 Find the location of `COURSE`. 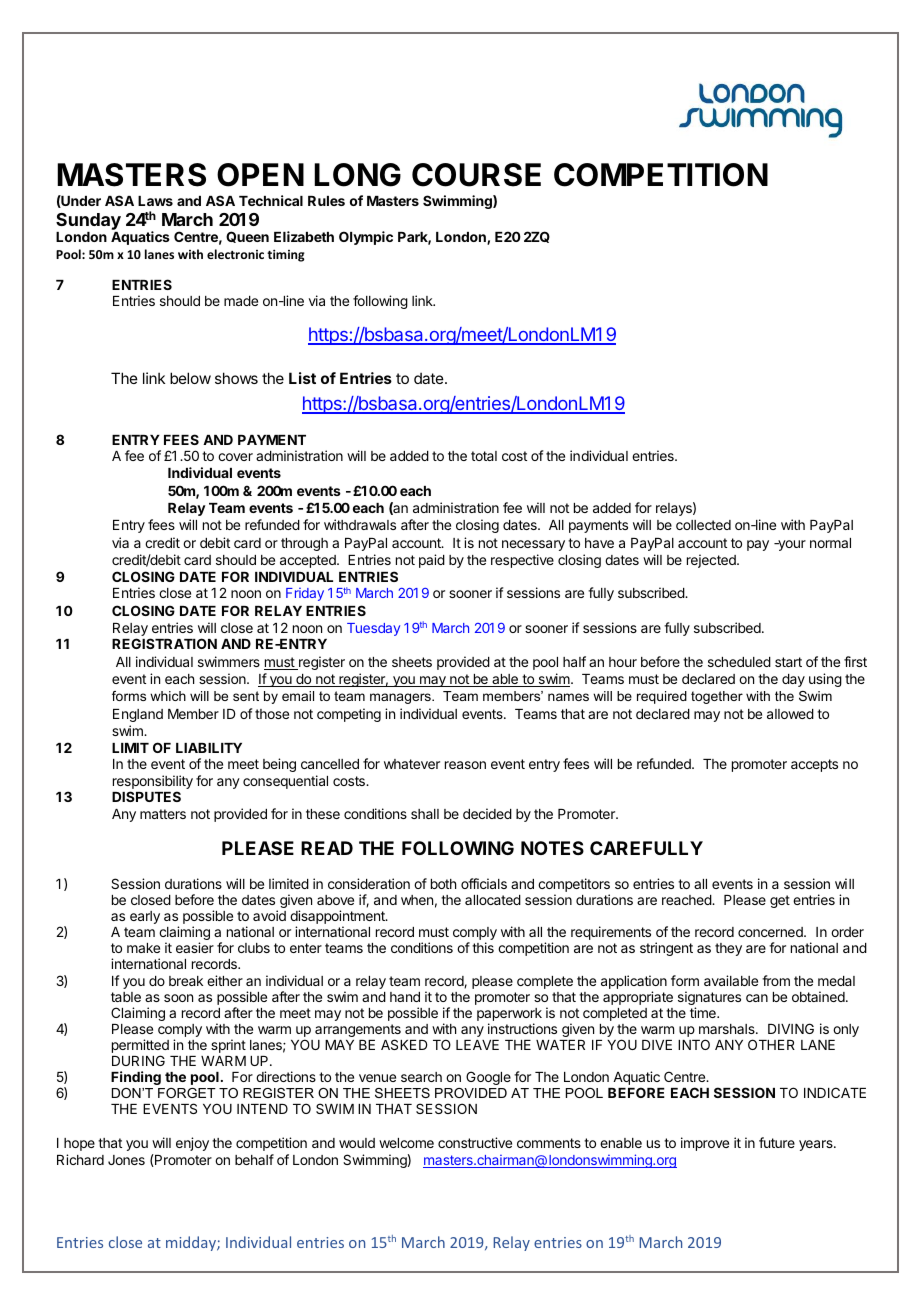

COURSE is located at coordinates (476, 175).
